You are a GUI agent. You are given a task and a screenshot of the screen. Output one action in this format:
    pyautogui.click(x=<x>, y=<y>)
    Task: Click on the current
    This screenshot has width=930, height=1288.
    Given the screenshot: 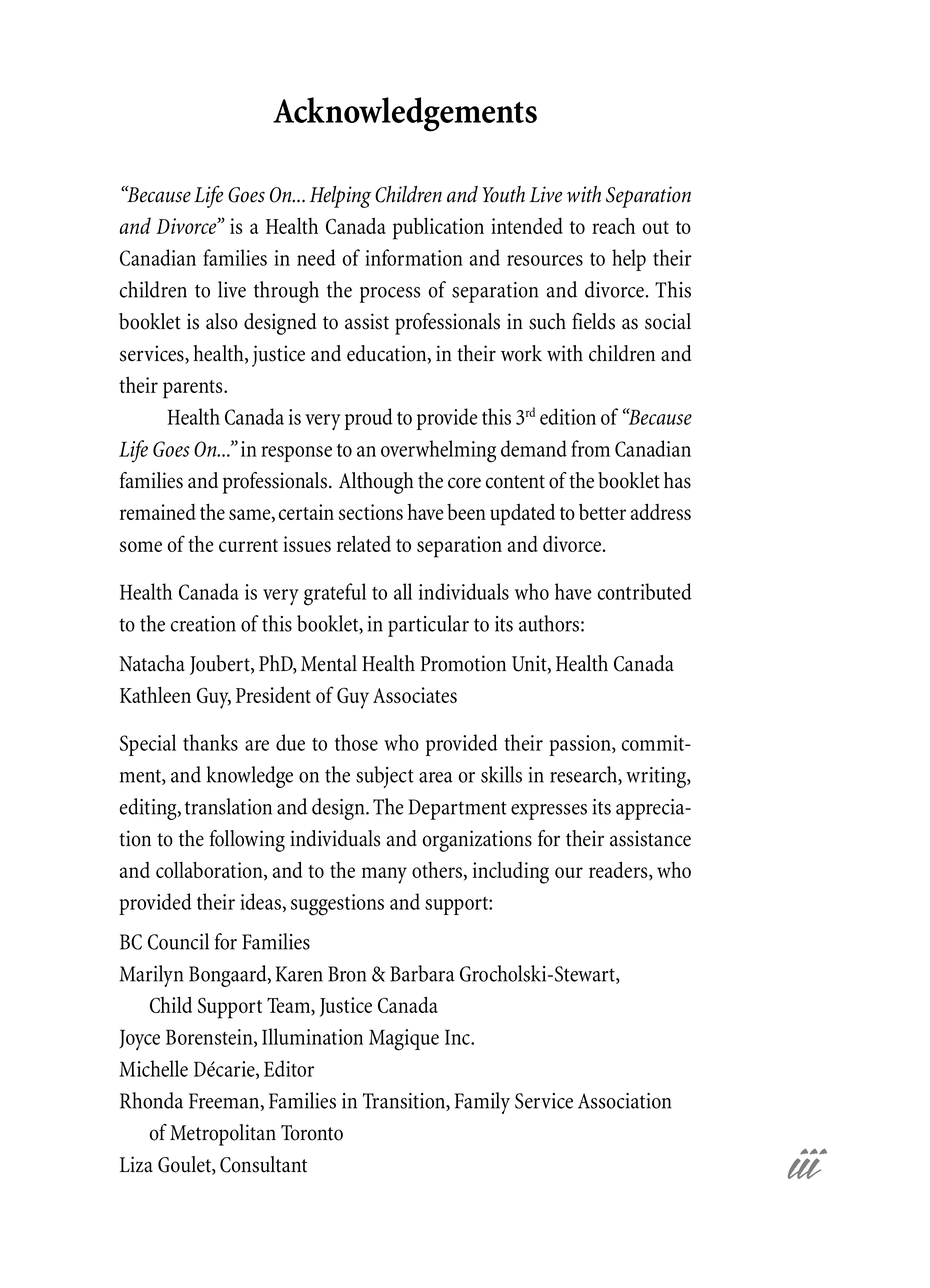 What is the action you would take?
    pyautogui.click(x=248, y=545)
